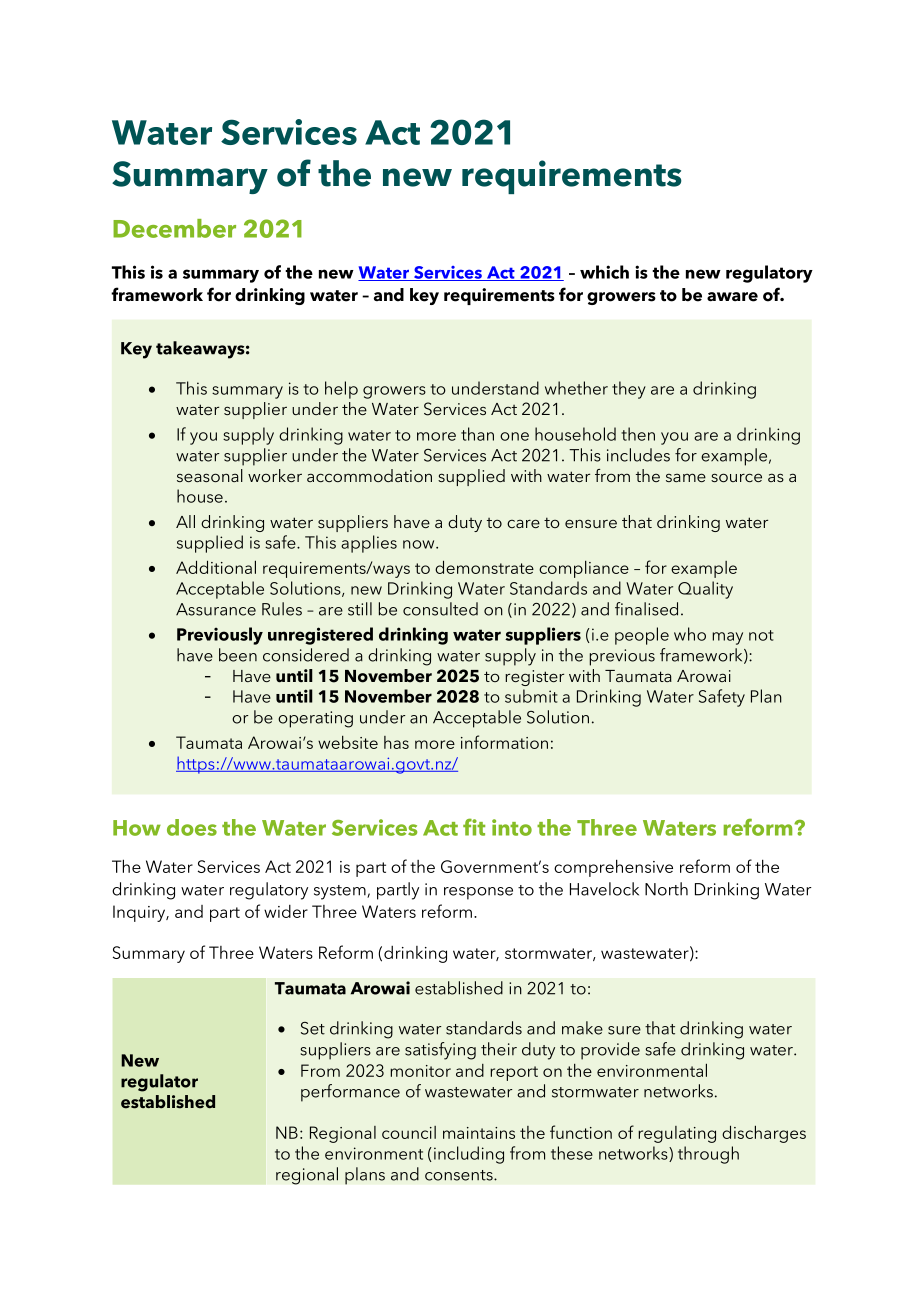  I want to click on Quality, so click(705, 590).
